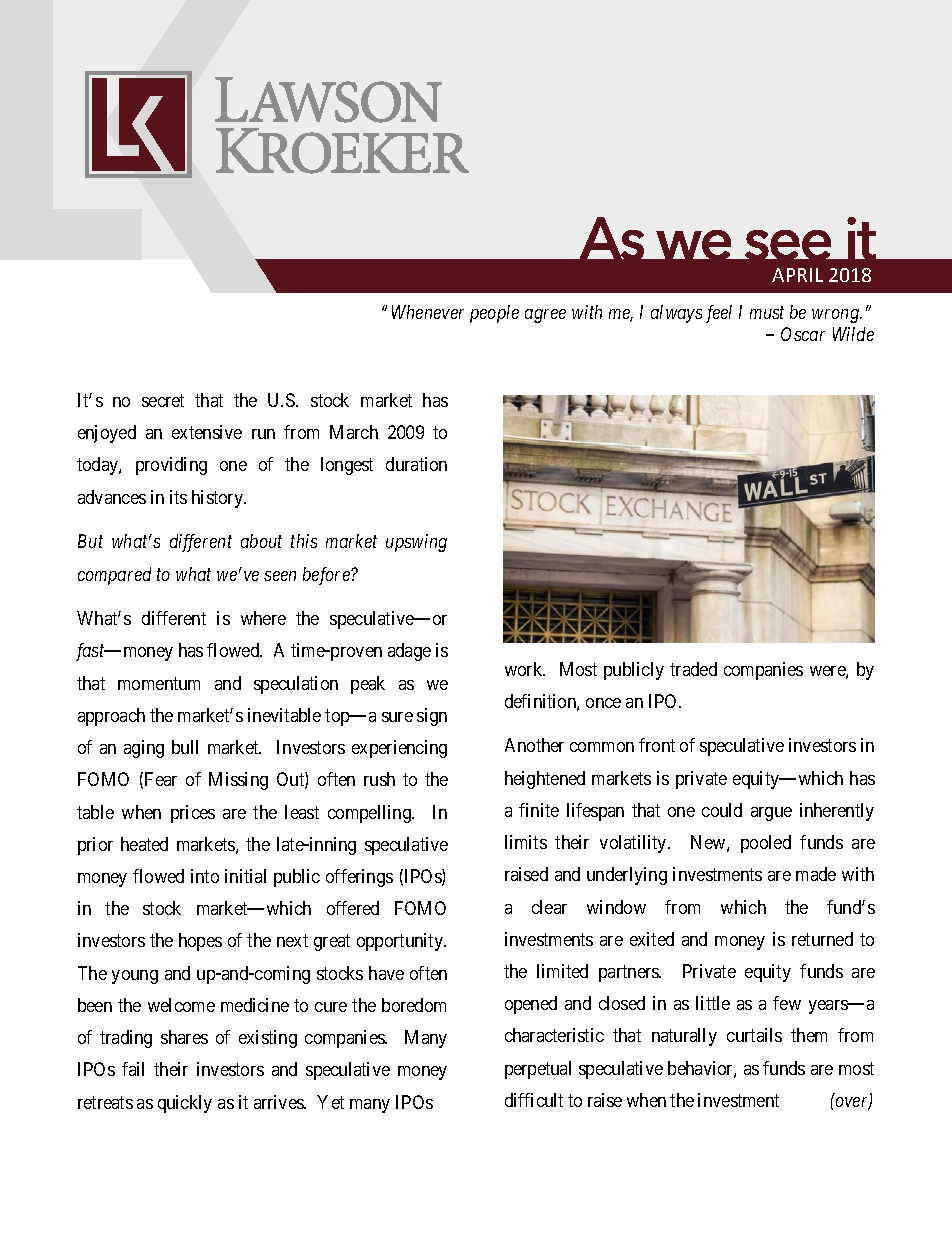 This screenshot has width=952, height=1233. Describe the element at coordinates (771, 814) in the screenshot. I see `argue` at that location.
